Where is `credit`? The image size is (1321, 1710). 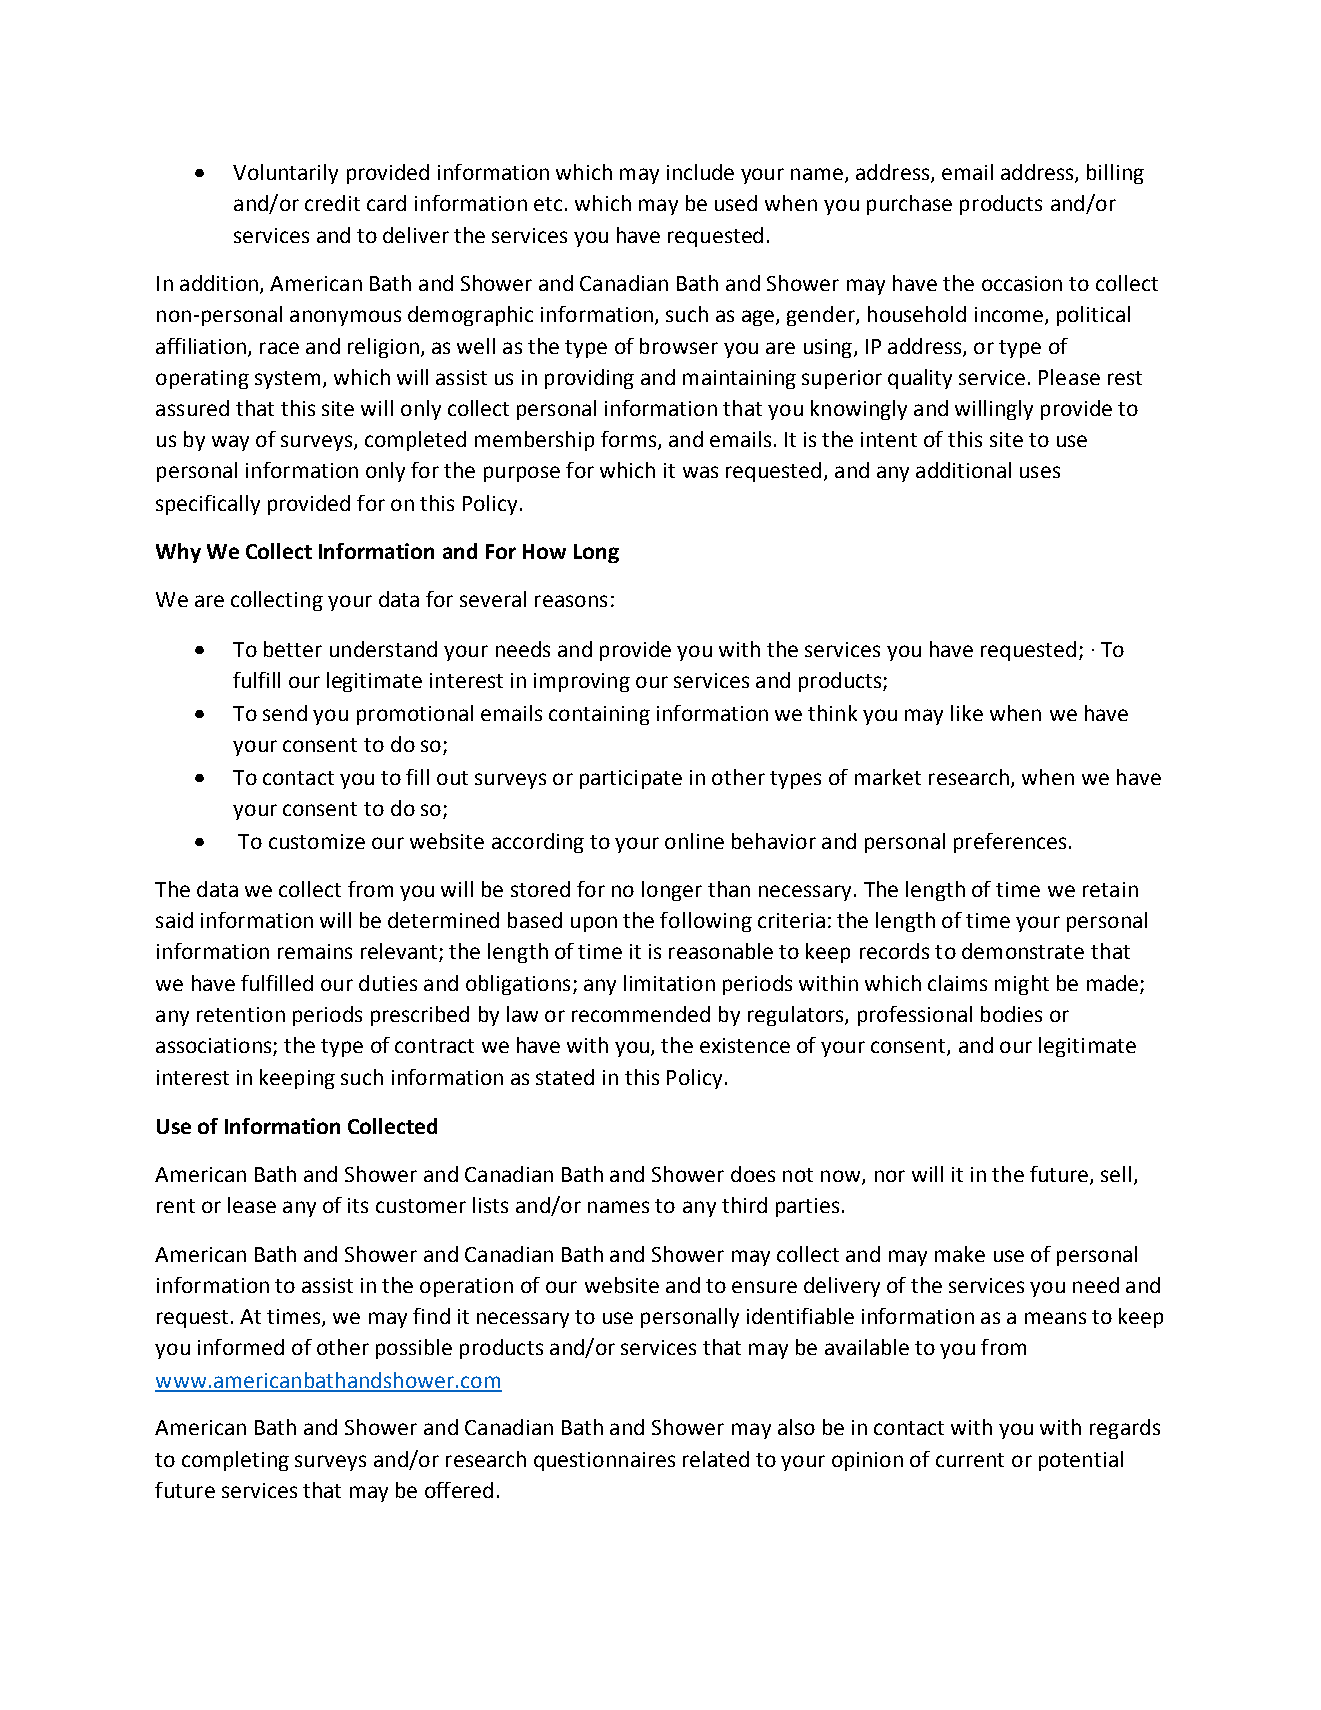
credit is located at coordinates (332, 203).
